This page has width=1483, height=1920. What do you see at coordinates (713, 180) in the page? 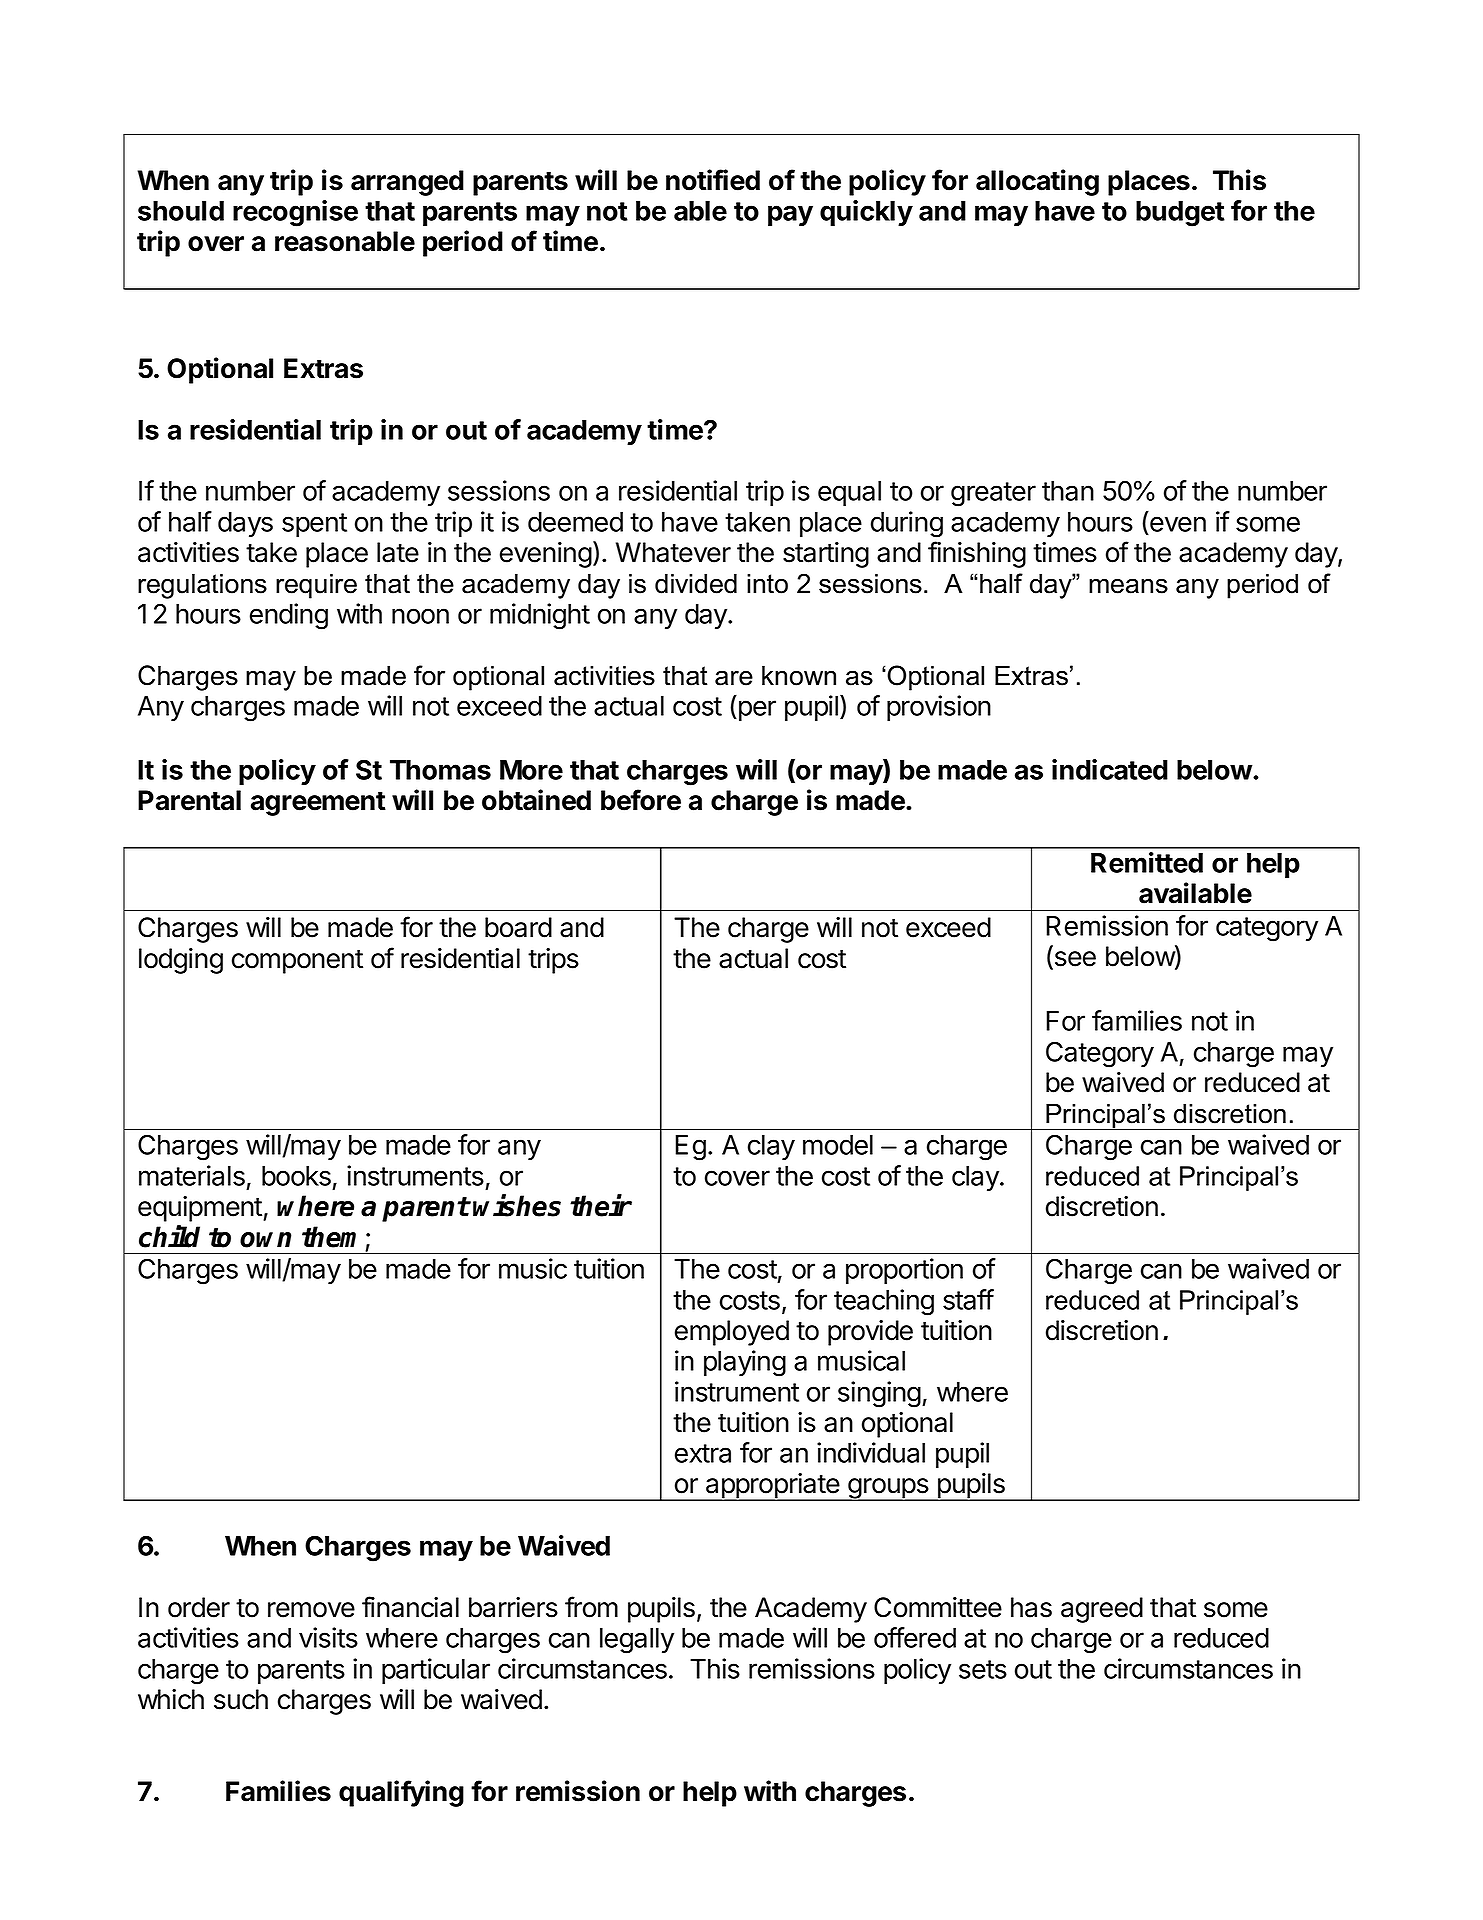
I see `notified` at bounding box center [713, 180].
